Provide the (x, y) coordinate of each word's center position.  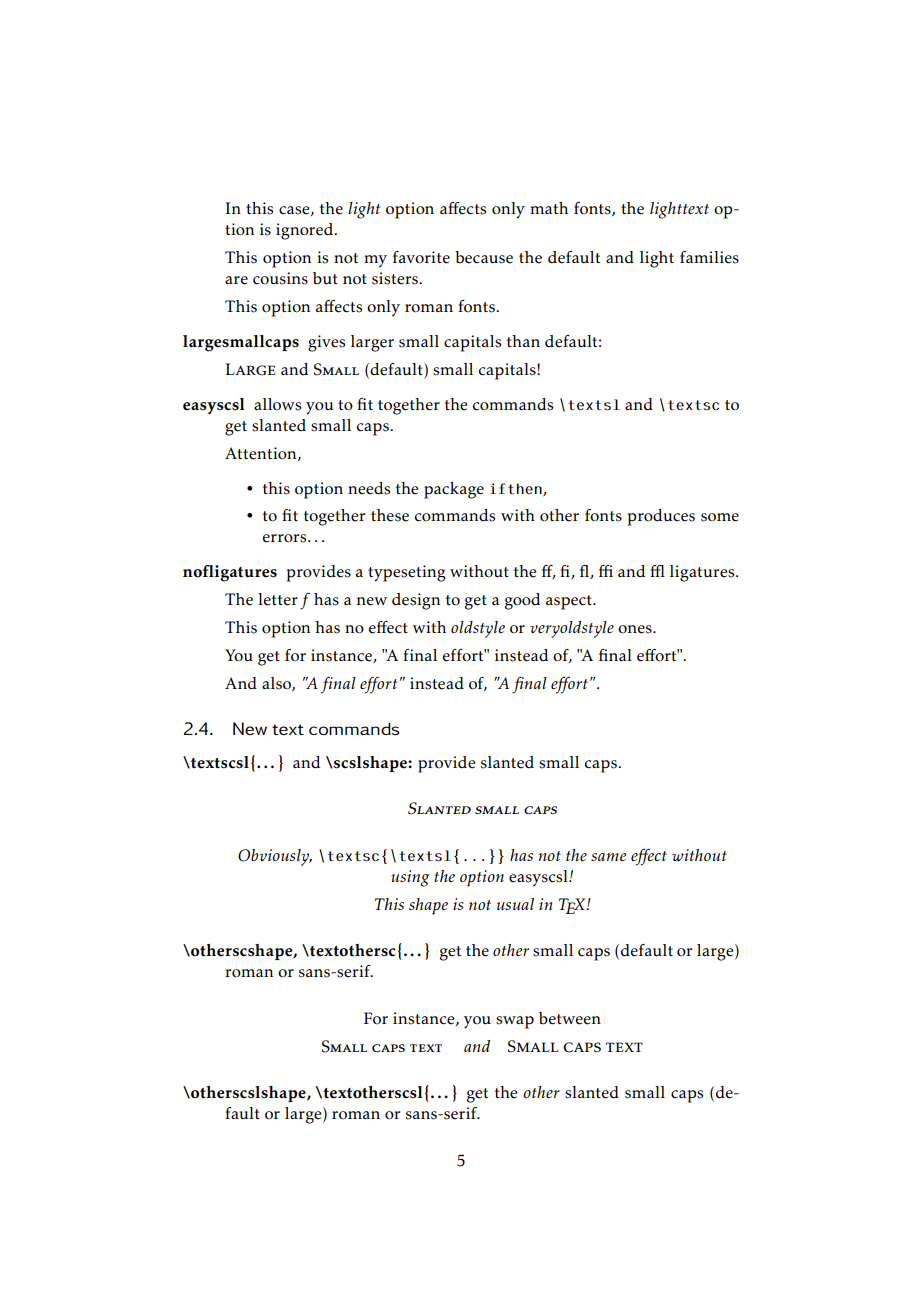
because (484, 257)
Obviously (275, 857)
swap (515, 1022)
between (570, 1018)
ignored (306, 231)
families (709, 257)
